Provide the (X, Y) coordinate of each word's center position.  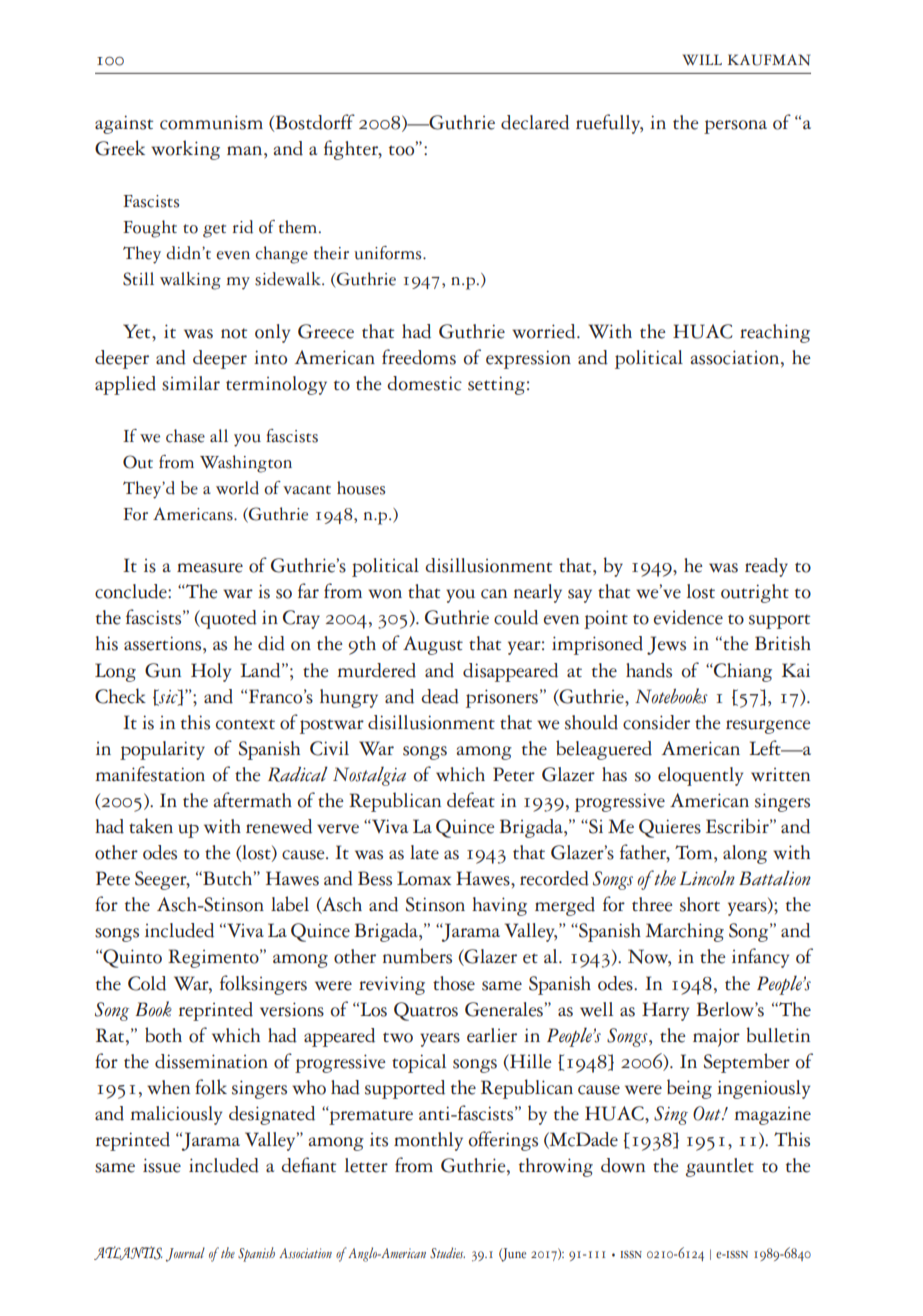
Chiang (742, 672)
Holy (211, 672)
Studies (447, 1253)
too (403, 149)
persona (735, 127)
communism (211, 122)
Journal (185, 1254)
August (433, 645)
